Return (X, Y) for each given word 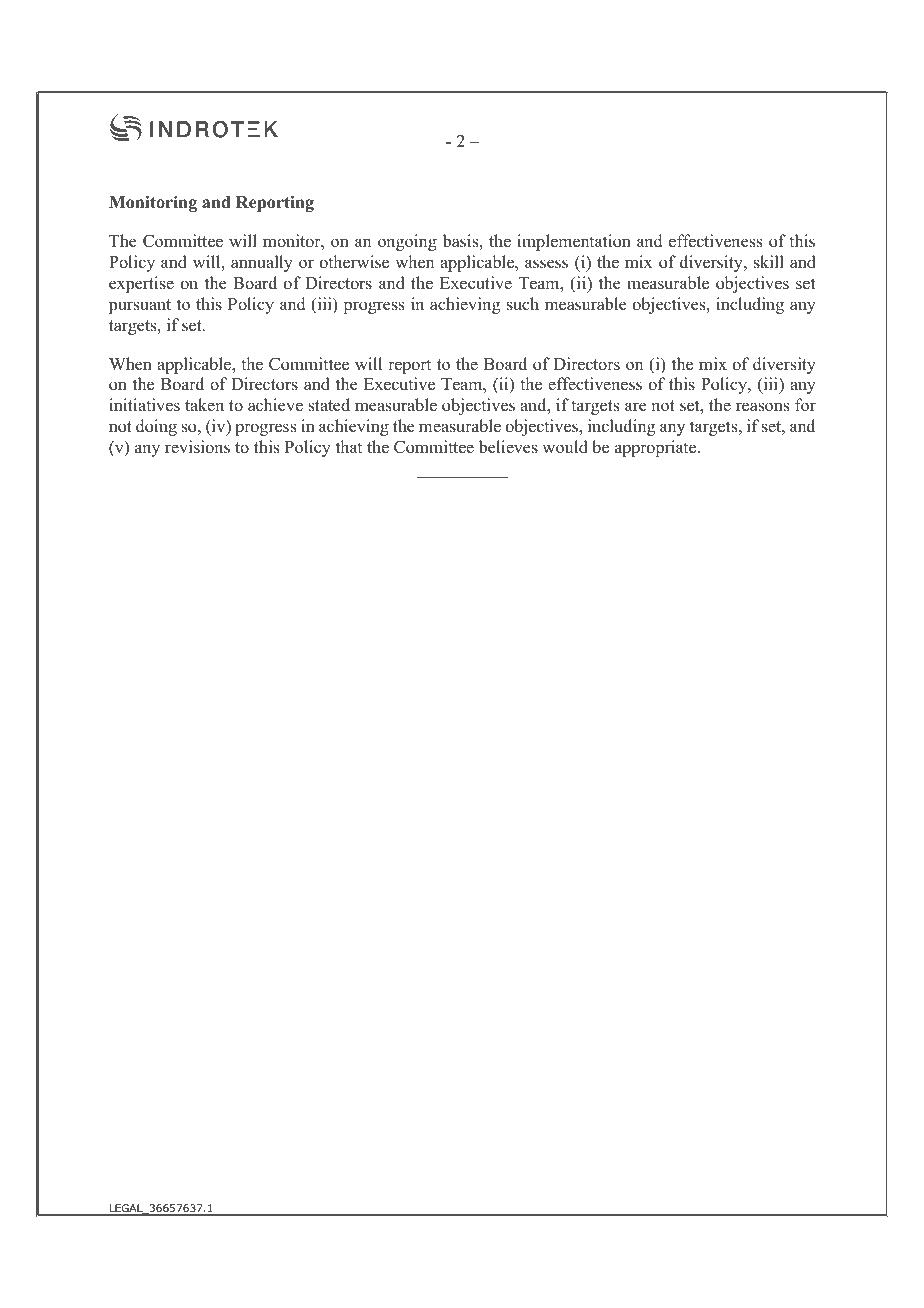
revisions (197, 447)
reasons (762, 407)
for (805, 405)
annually (262, 263)
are (636, 407)
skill (769, 262)
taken (204, 404)
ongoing (407, 242)
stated (329, 405)
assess (546, 264)
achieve (275, 405)
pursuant (140, 306)
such (523, 304)
